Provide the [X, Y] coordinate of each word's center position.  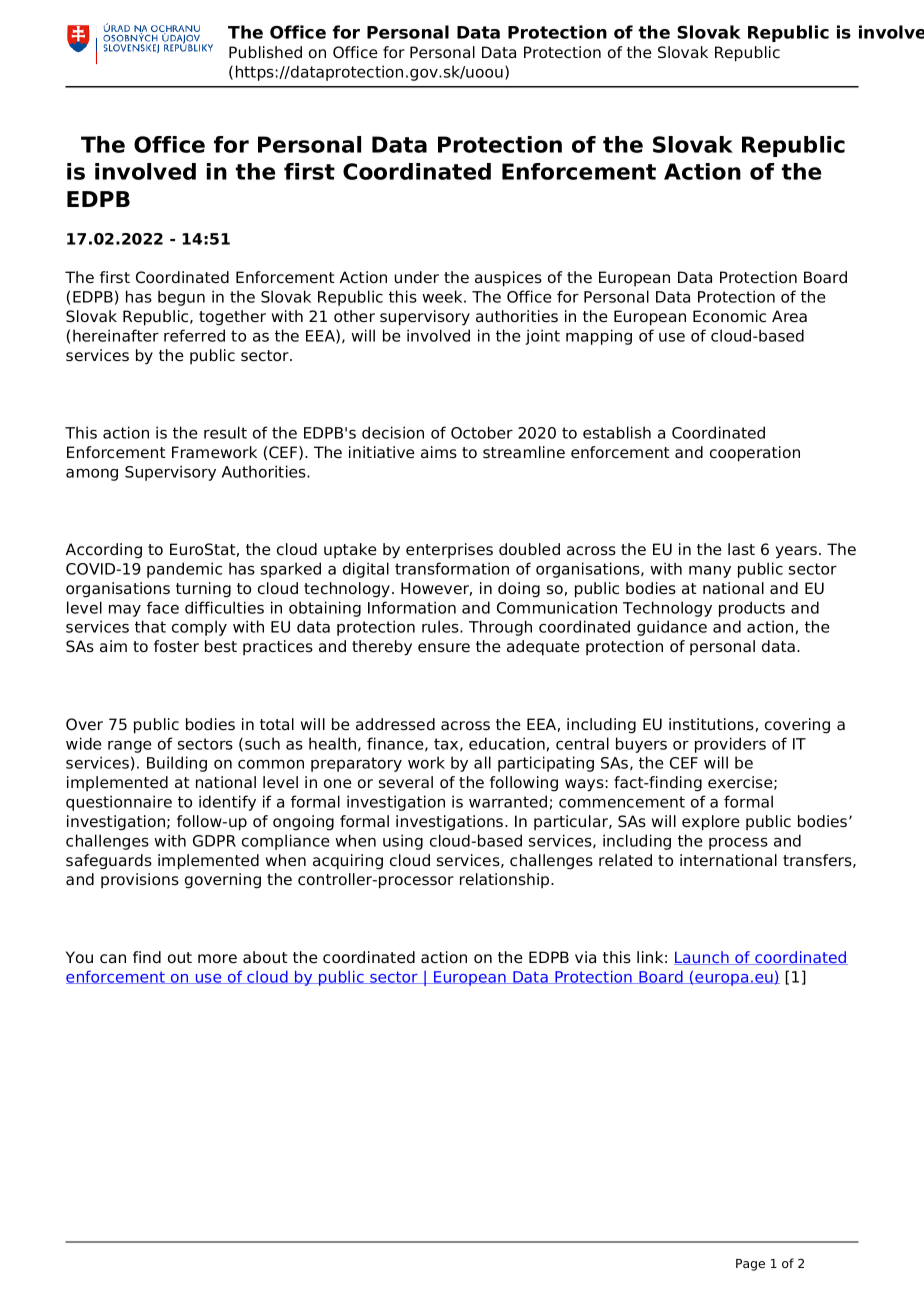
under [417, 277]
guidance [672, 628]
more [217, 959]
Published [265, 52]
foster [176, 646]
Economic [729, 316]
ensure [444, 648]
